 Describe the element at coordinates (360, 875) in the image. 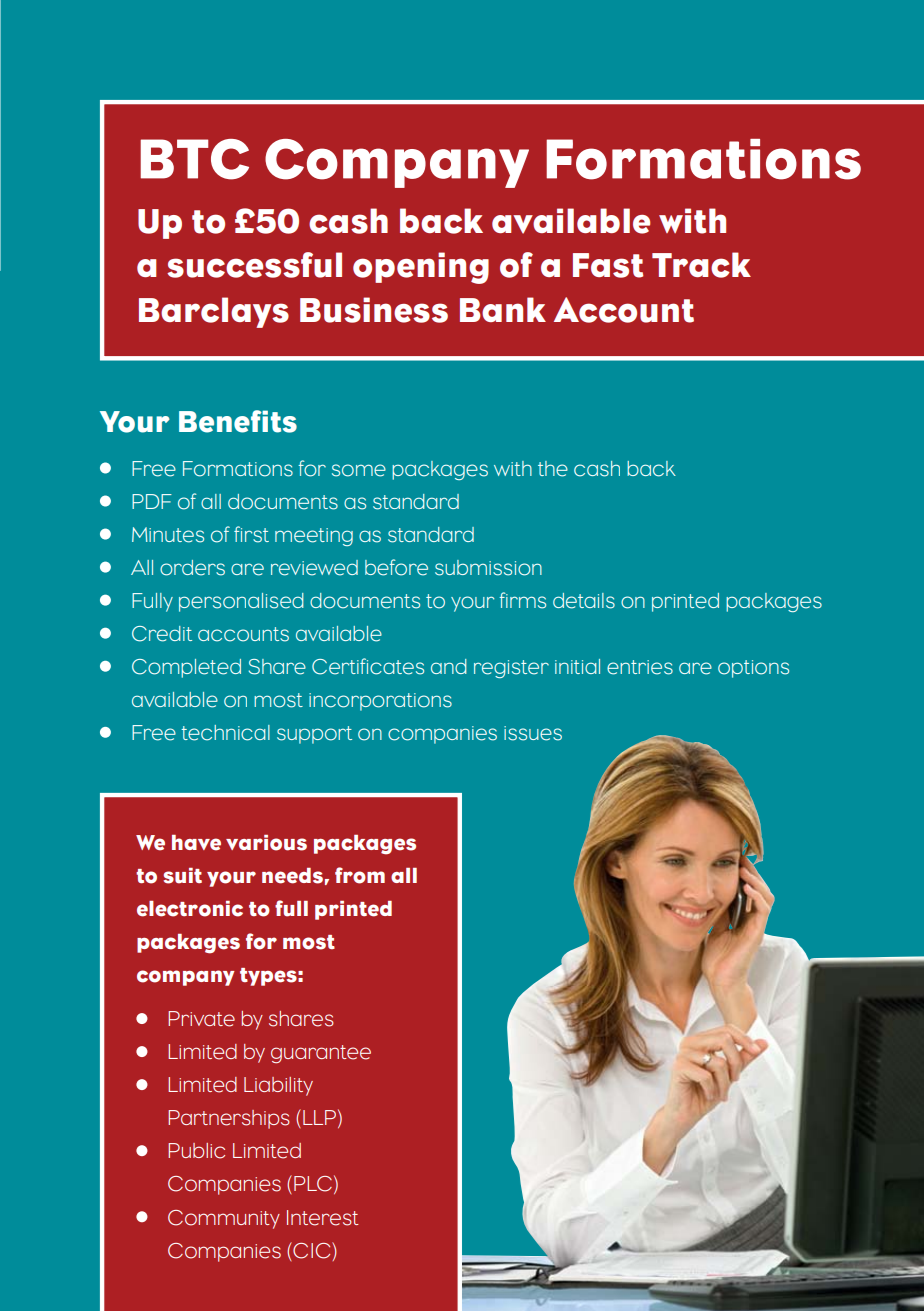

I see `from` at that location.
